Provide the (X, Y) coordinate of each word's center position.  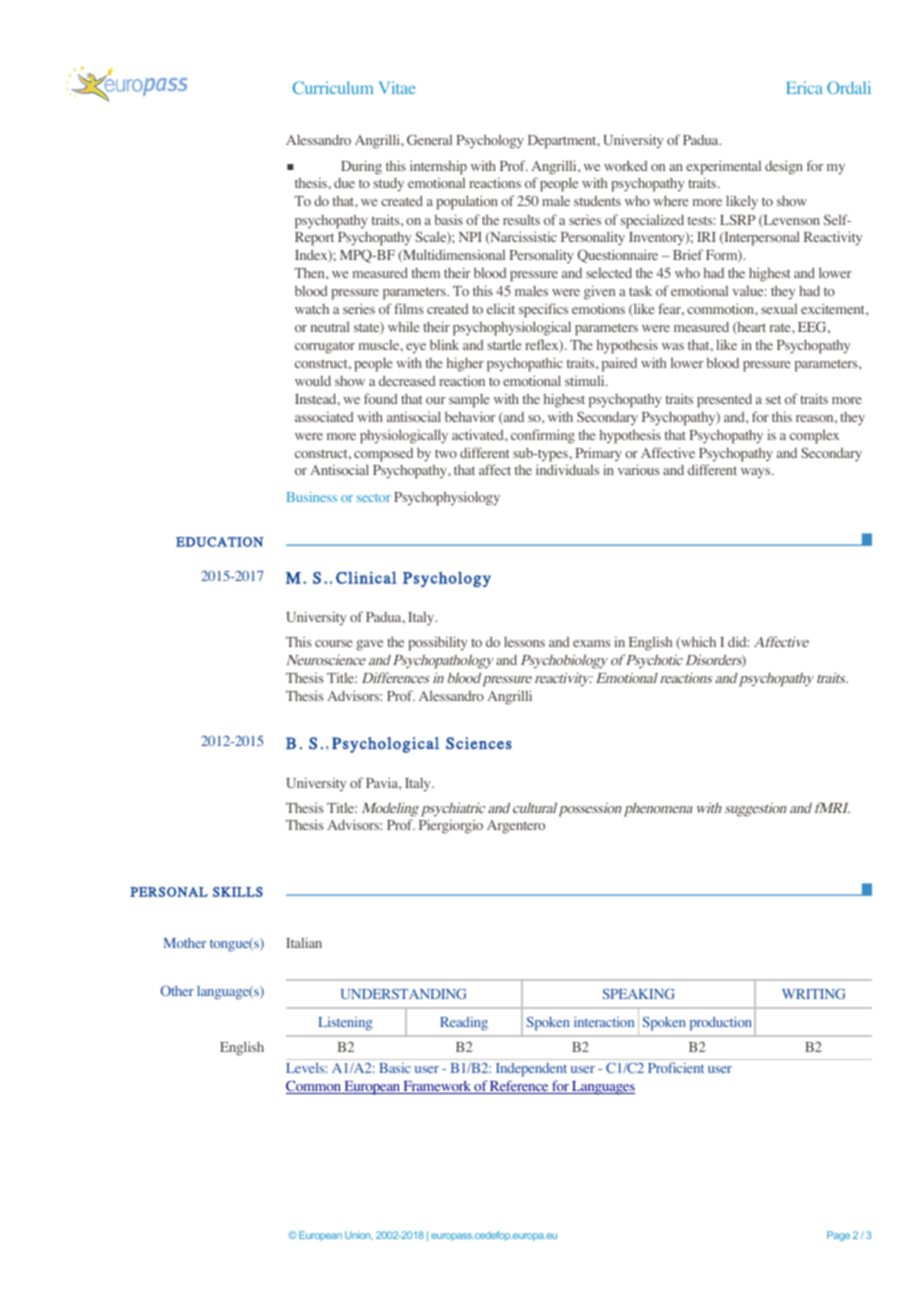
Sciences (479, 743)
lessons (524, 641)
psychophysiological (512, 328)
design (784, 167)
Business (312, 497)
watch (312, 309)
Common (314, 1087)
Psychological (385, 745)
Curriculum (333, 87)
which (697, 642)
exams (591, 643)
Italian (304, 942)
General (429, 139)
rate (781, 327)
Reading (464, 1024)
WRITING (813, 994)
